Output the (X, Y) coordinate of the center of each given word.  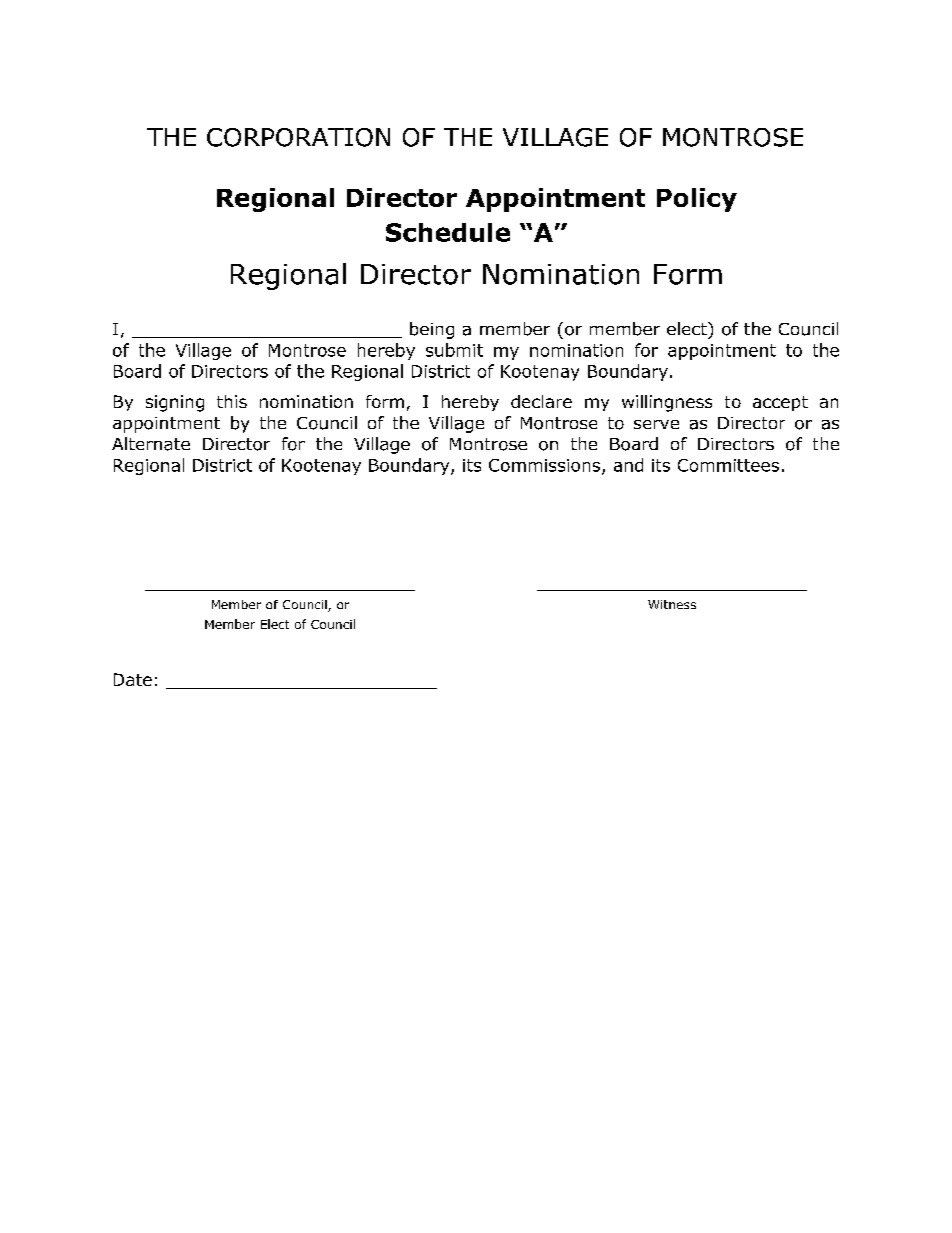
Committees (728, 465)
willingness (667, 403)
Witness (672, 604)
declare (541, 401)
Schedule (448, 232)
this (232, 401)
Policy (697, 200)
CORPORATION (298, 137)
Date (133, 679)
